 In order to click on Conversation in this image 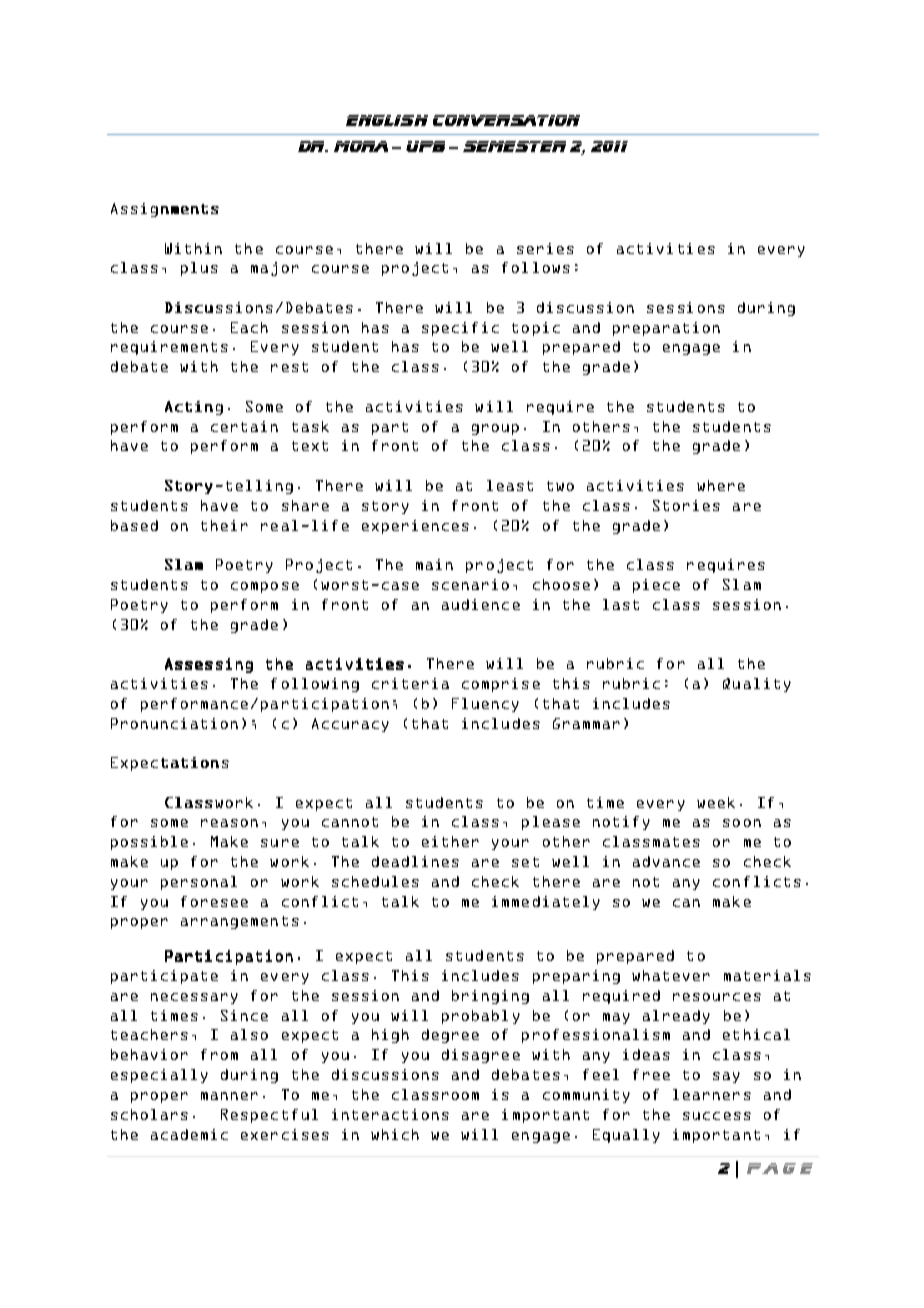, I will do `click(506, 120)`.
